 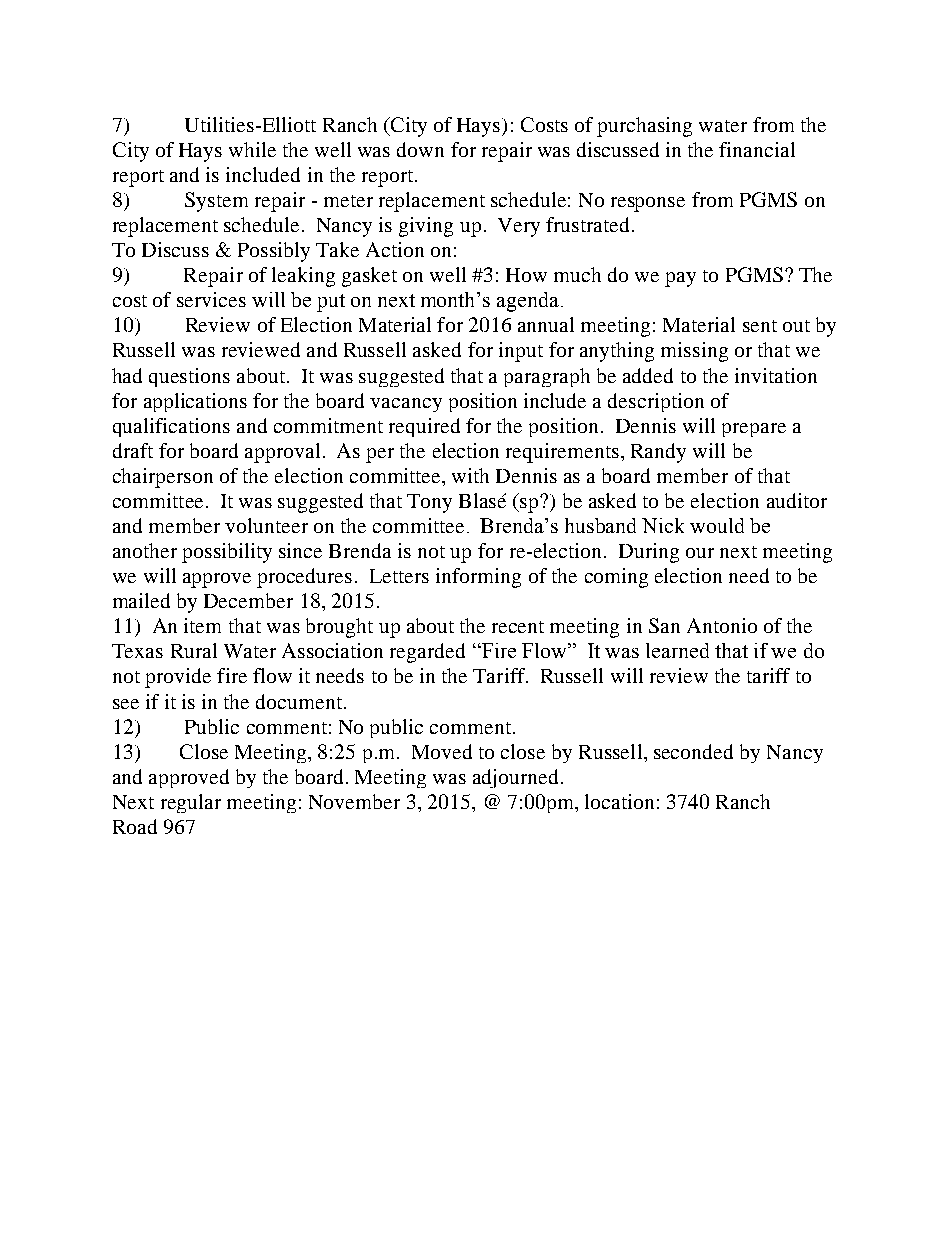 I want to click on possibility, so click(x=227, y=553).
